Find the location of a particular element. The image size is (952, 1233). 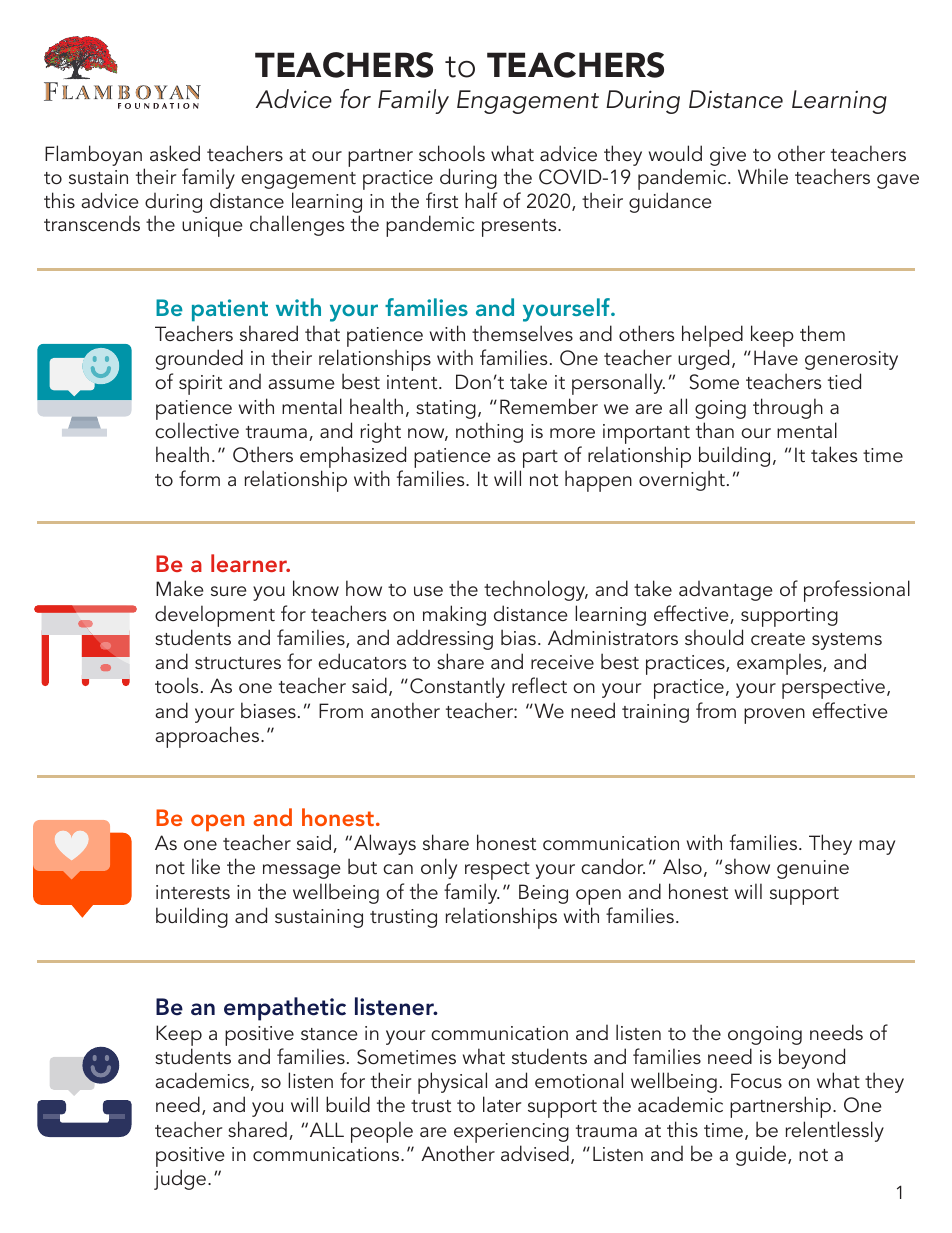

asked is located at coordinates (175, 153).
